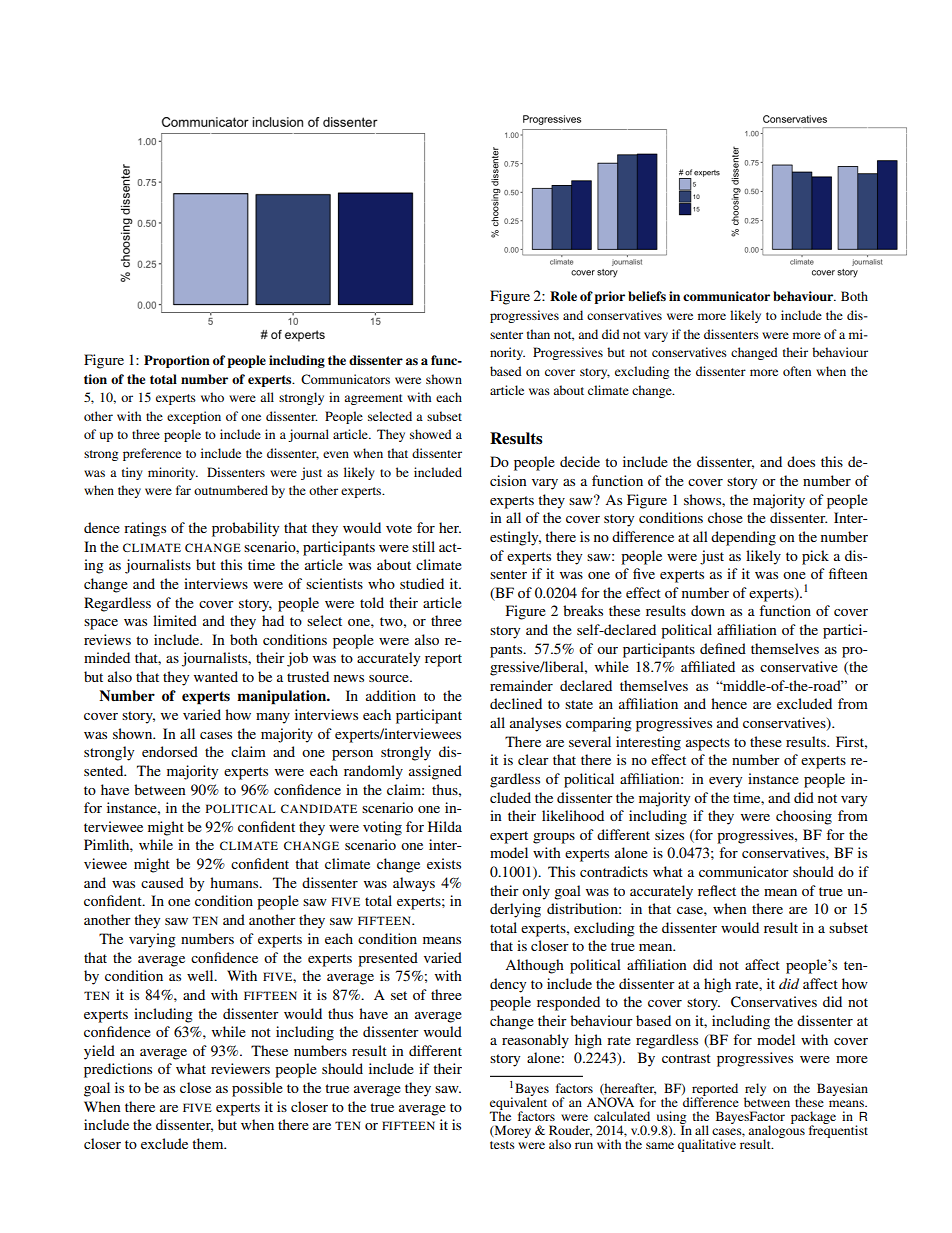 The height and width of the screenshot is (1233, 952). I want to click on endorsed, so click(170, 751).
